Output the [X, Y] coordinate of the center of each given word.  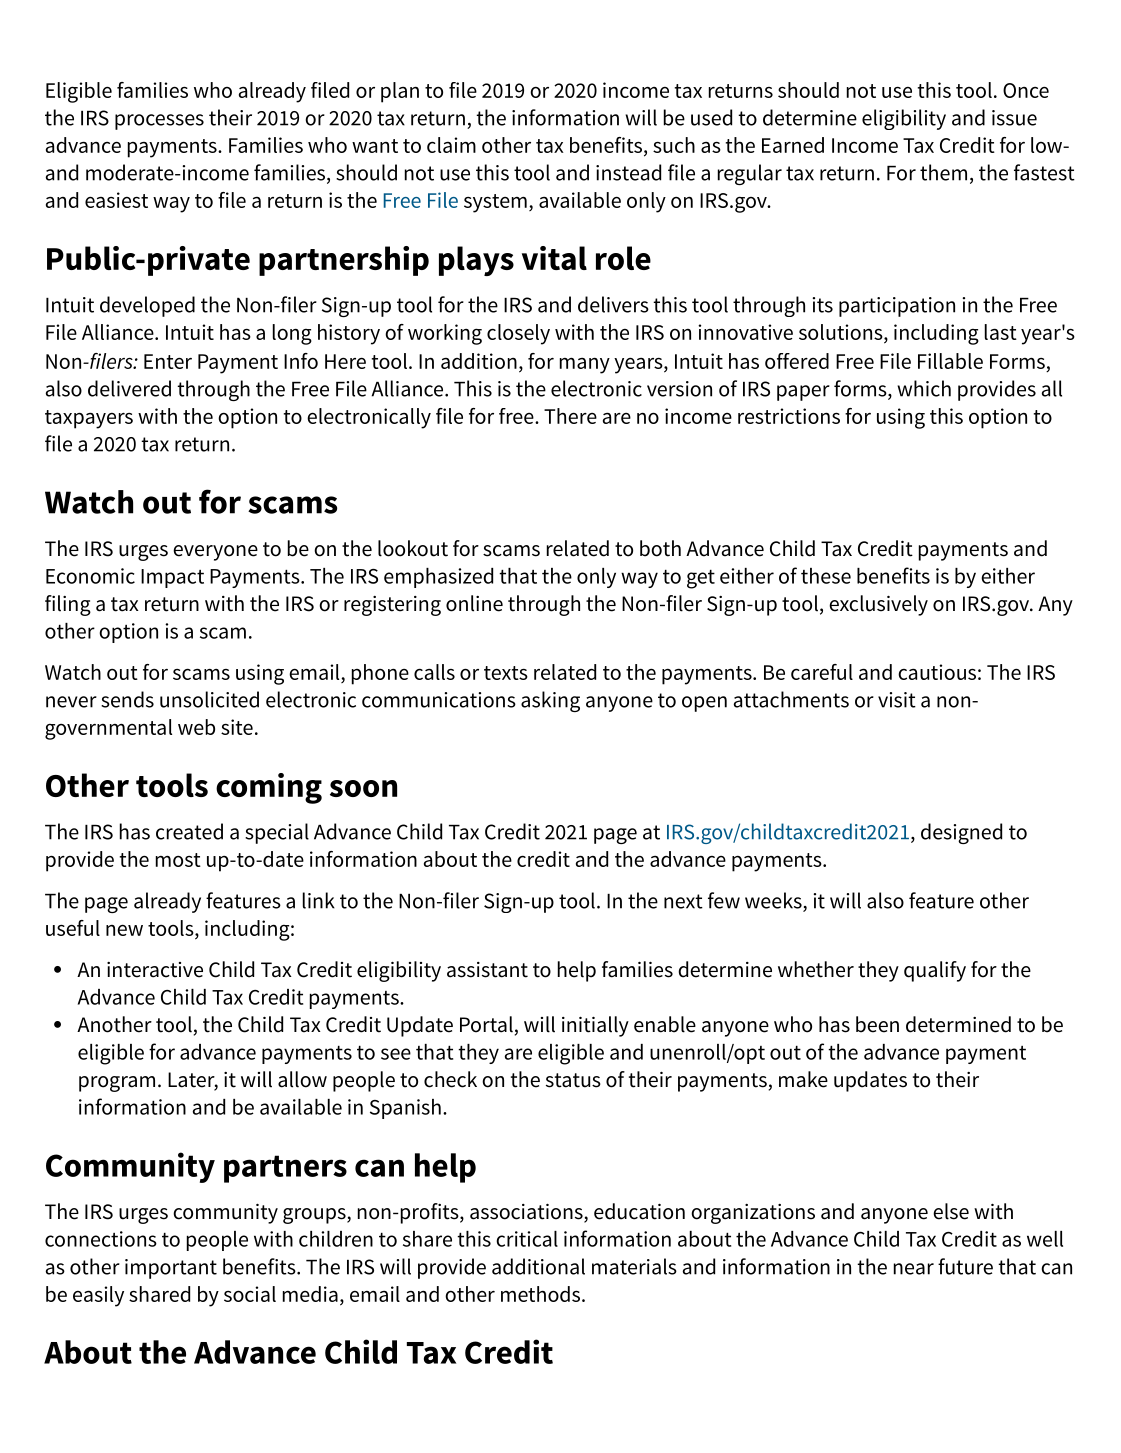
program [117, 1084]
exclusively [878, 605]
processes [159, 122]
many [585, 366]
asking [550, 701]
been [877, 1024]
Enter [168, 361]
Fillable [950, 361]
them [943, 172]
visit [897, 700]
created [189, 831]
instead [628, 172]
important [171, 1269]
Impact [172, 578]
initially [595, 1026]
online [474, 603]
